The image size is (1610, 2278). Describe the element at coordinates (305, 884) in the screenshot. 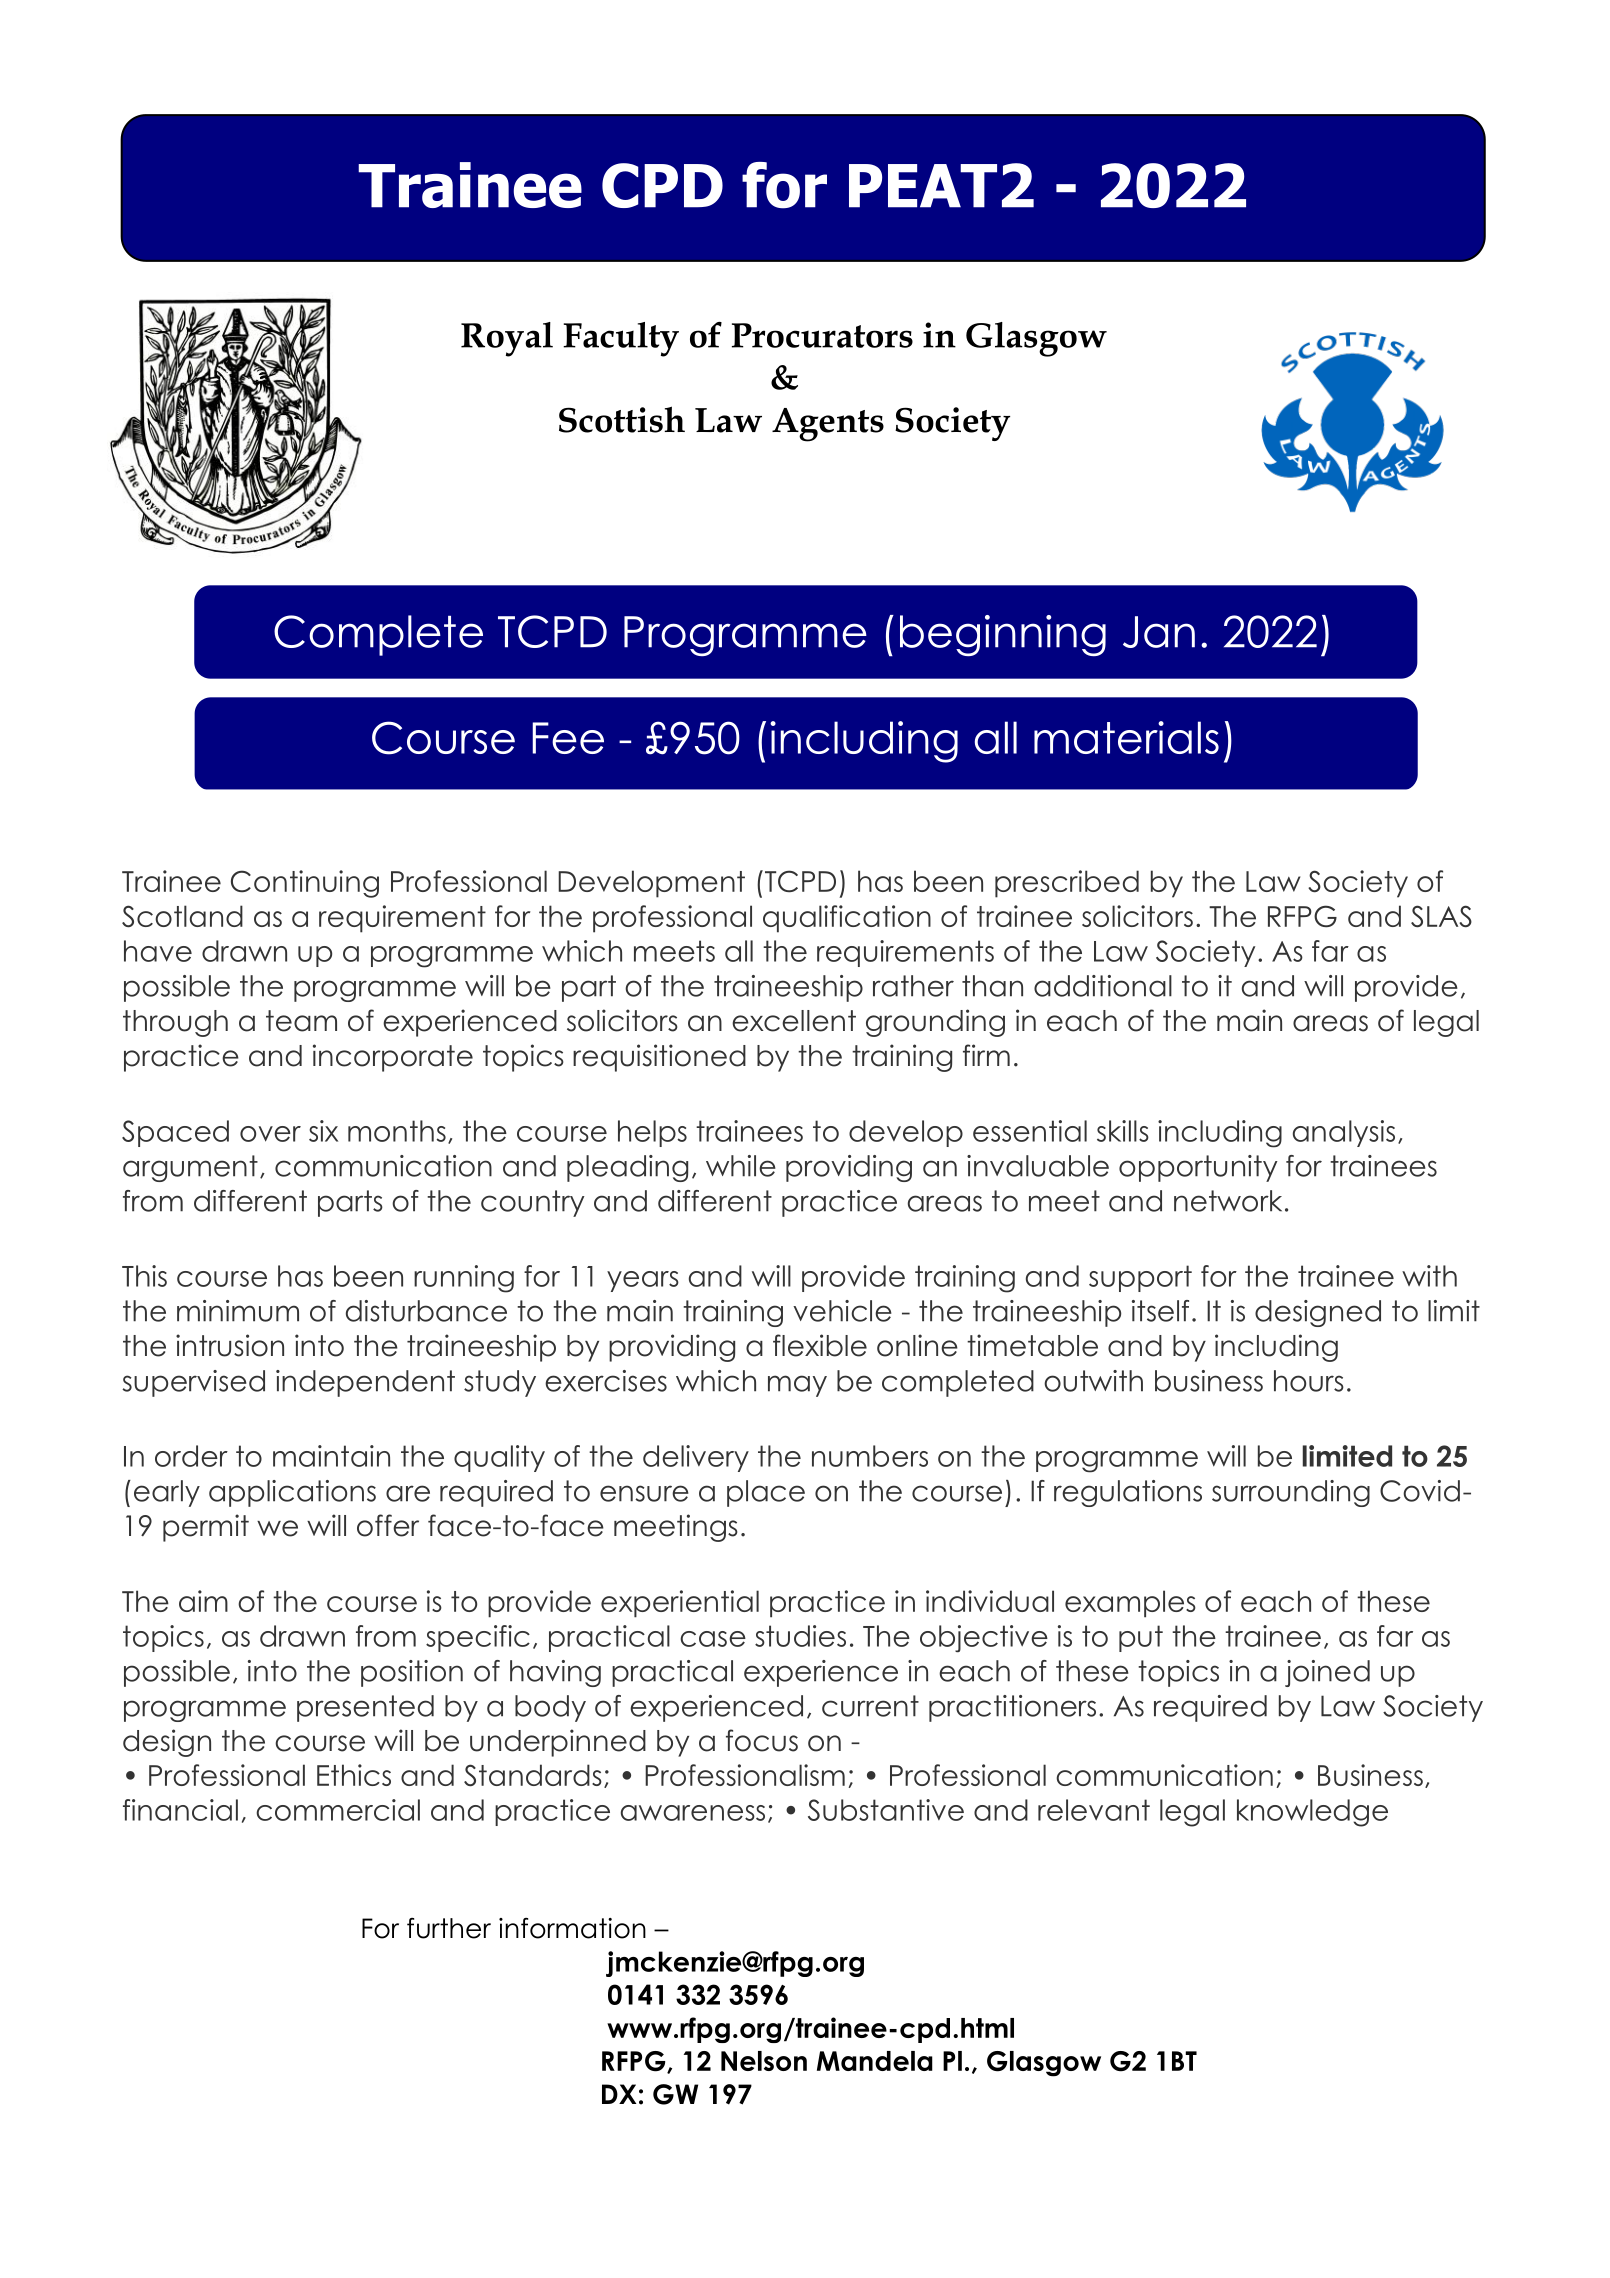

I see `Continuing` at that location.
